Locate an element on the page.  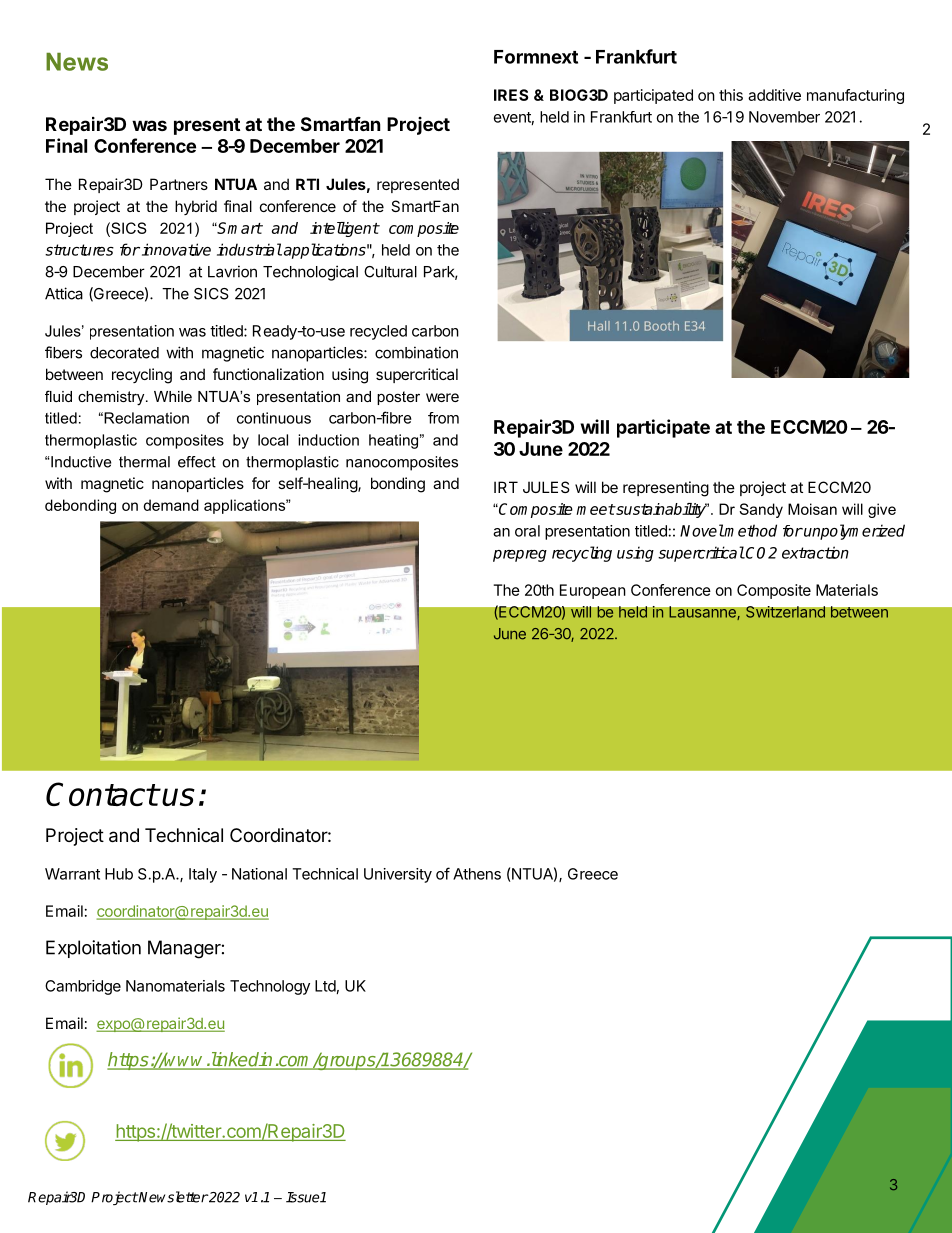
Partners is located at coordinates (179, 184).
